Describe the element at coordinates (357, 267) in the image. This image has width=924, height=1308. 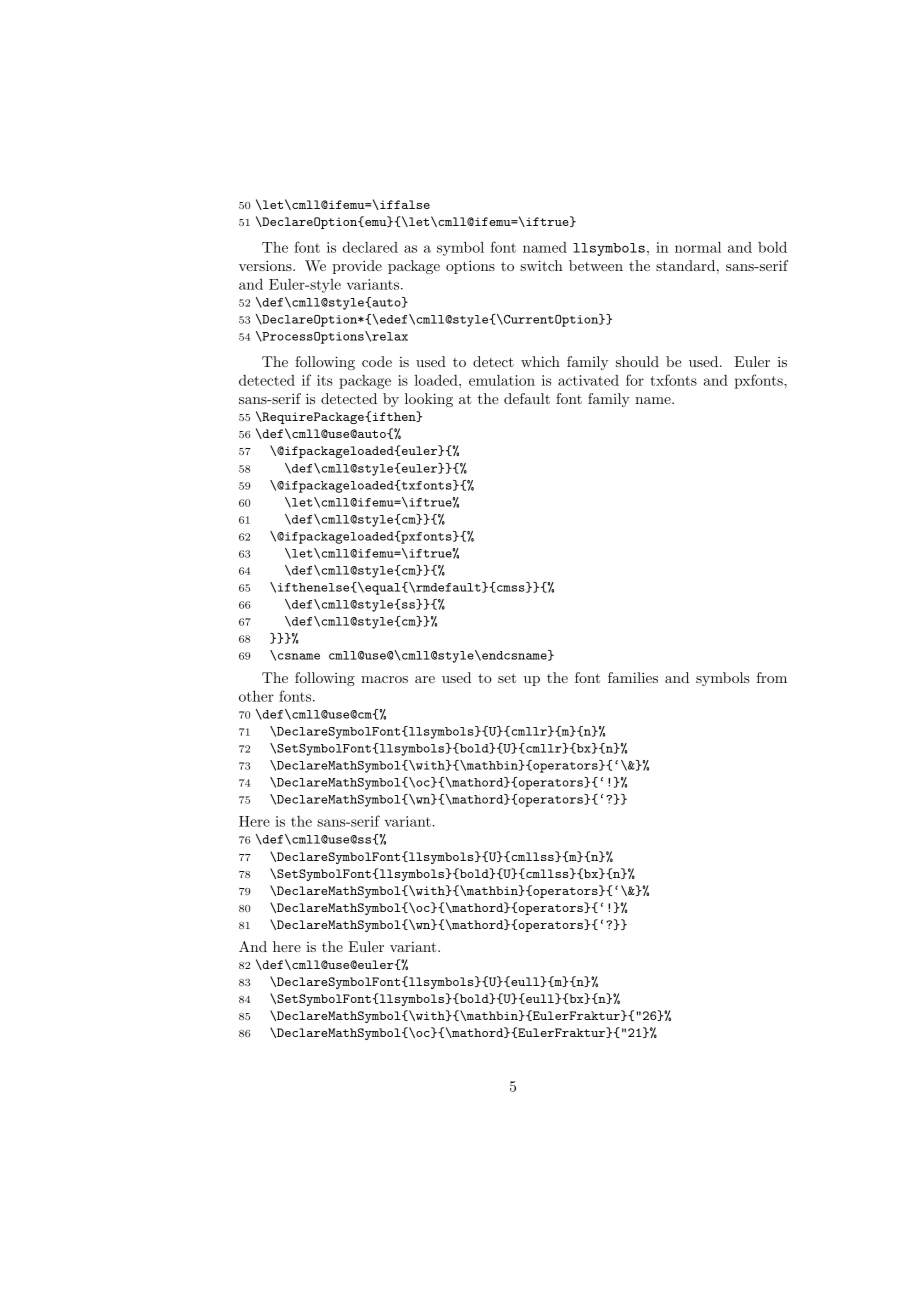
I see `provide` at that location.
